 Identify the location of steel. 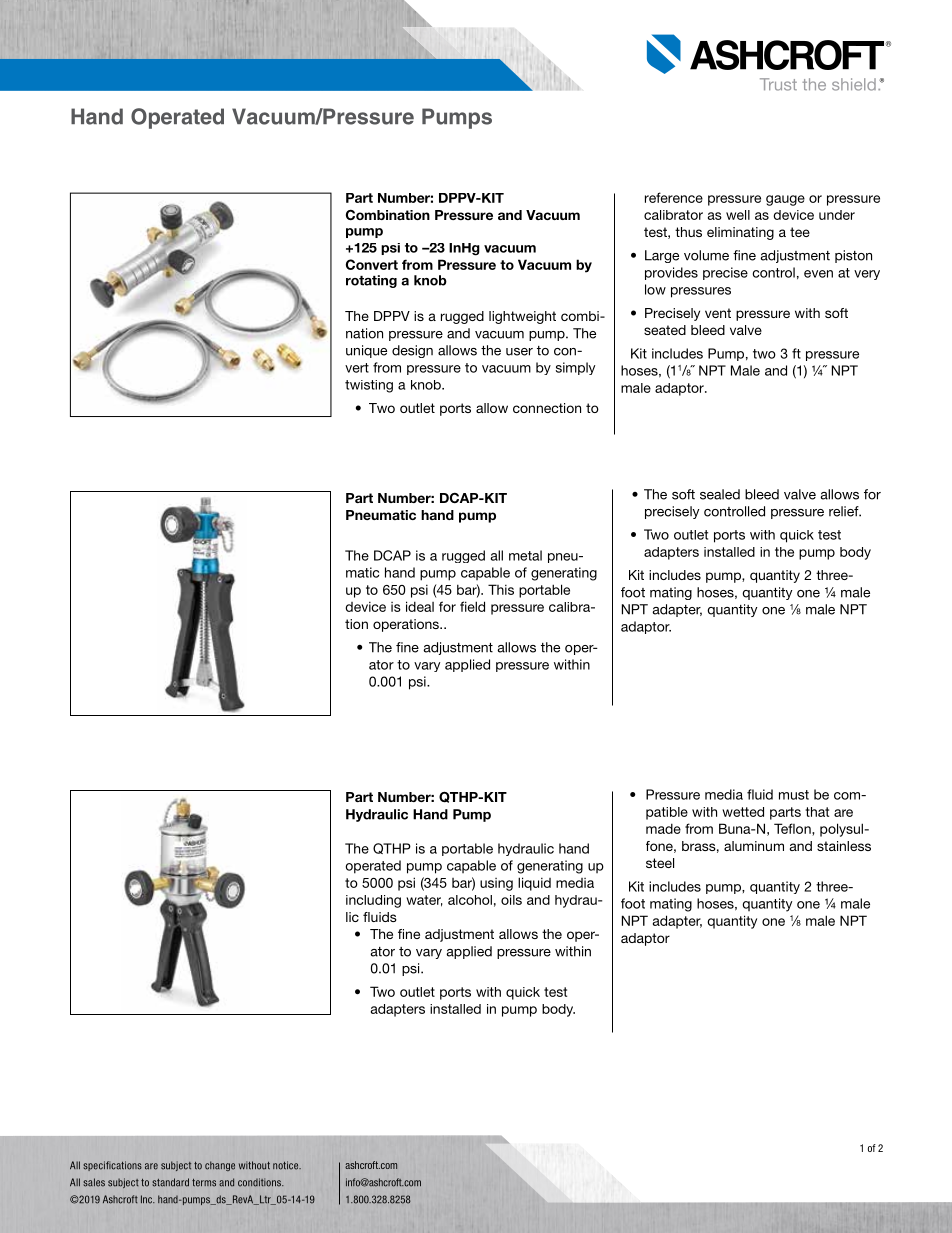
(660, 863).
